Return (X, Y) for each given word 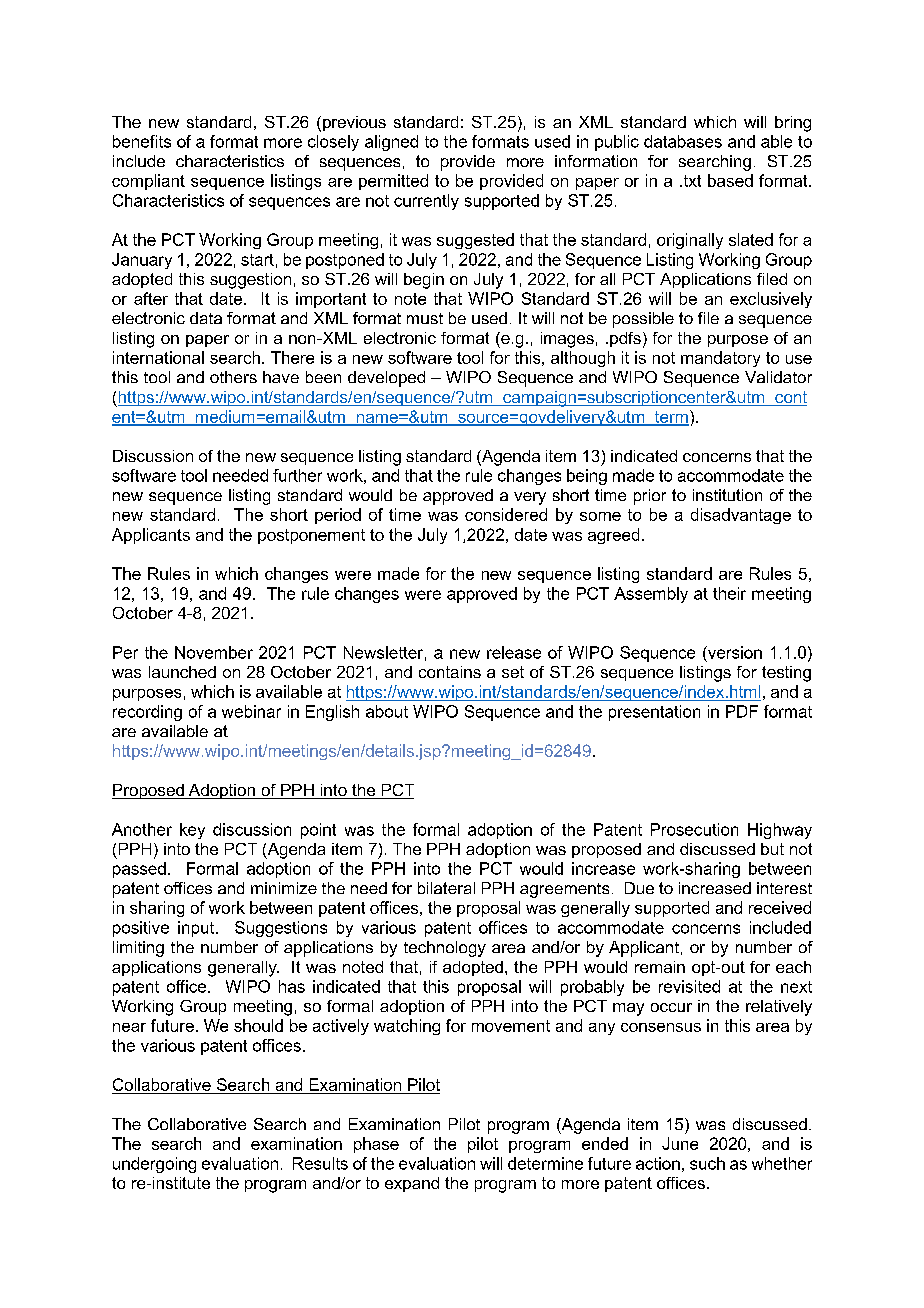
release (514, 652)
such (707, 1163)
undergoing (154, 1165)
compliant (148, 182)
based (730, 180)
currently (426, 202)
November (214, 652)
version (734, 652)
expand (412, 1184)
